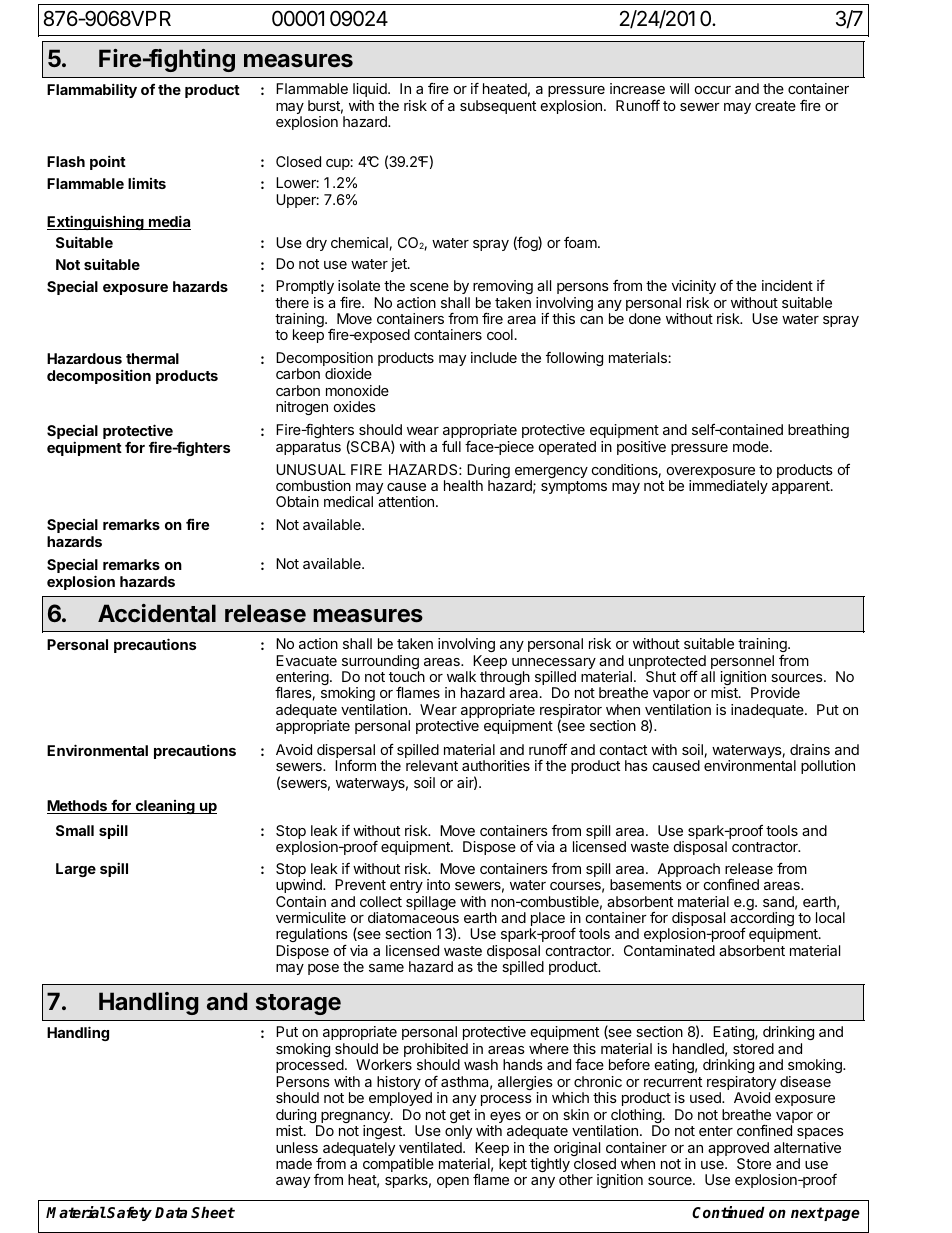  What do you see at coordinates (453, 1182) in the screenshot?
I see `open` at bounding box center [453, 1182].
